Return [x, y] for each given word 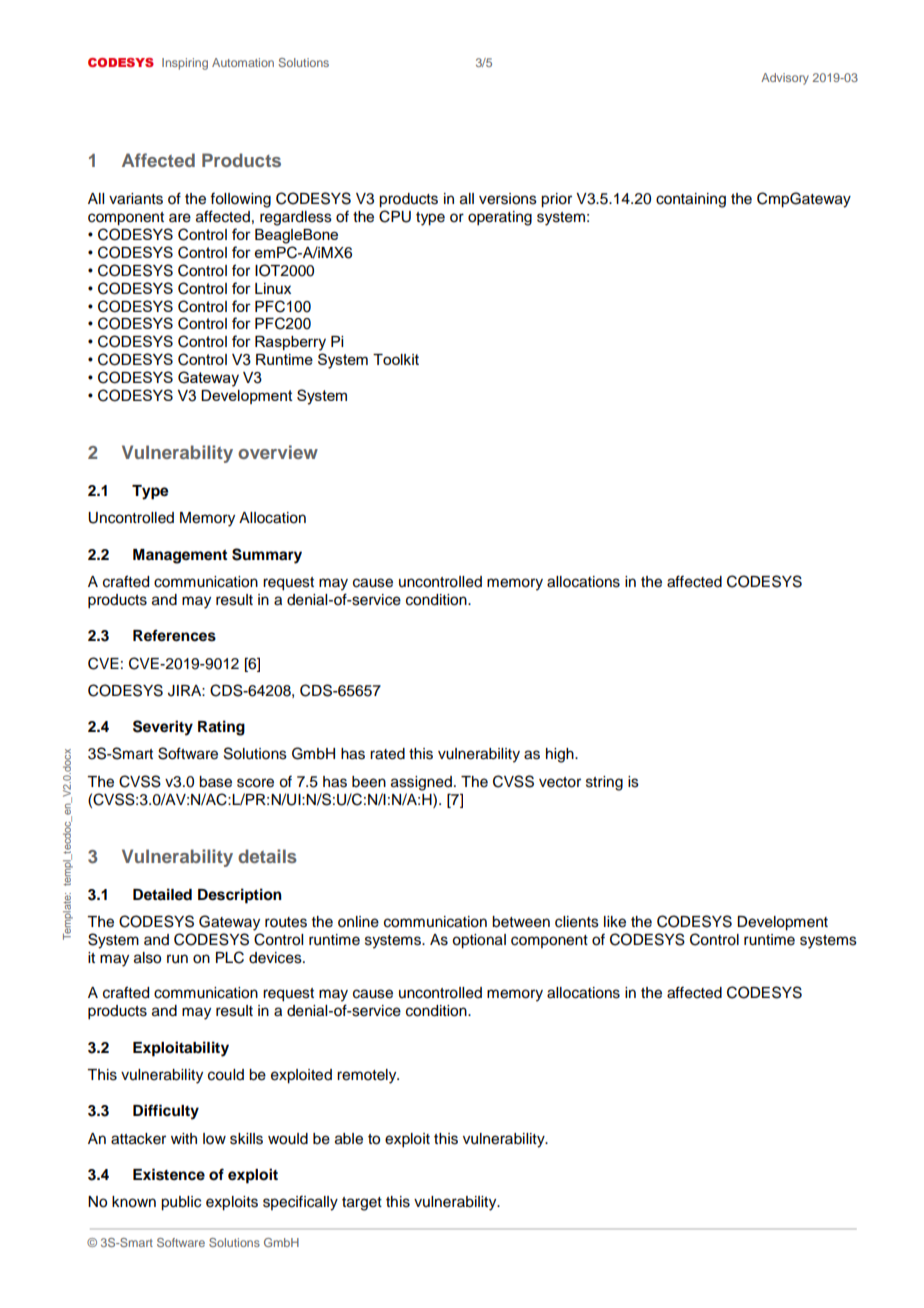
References [174, 635]
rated [387, 754]
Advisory [785, 79]
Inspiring [185, 64]
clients [577, 922]
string [604, 783]
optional [479, 941]
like [615, 922]
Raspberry [290, 343]
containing [691, 200]
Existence [169, 1174]
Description [240, 896]
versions [508, 199]
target [362, 1204]
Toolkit [396, 359]
